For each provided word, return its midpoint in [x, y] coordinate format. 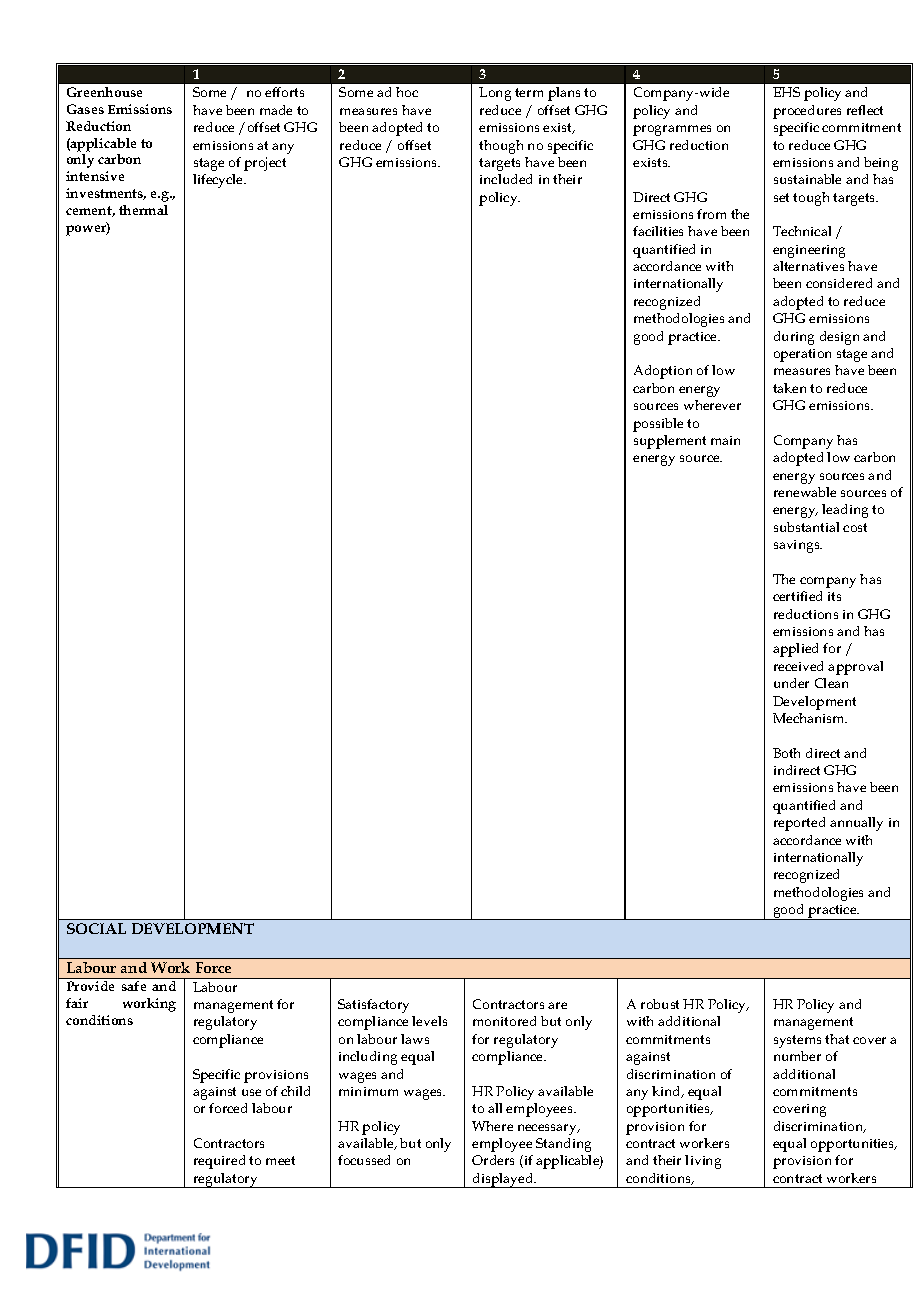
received [798, 666]
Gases [85, 109]
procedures [807, 112]
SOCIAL [96, 928]
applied [795, 650]
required [219, 1162]
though [501, 147]
